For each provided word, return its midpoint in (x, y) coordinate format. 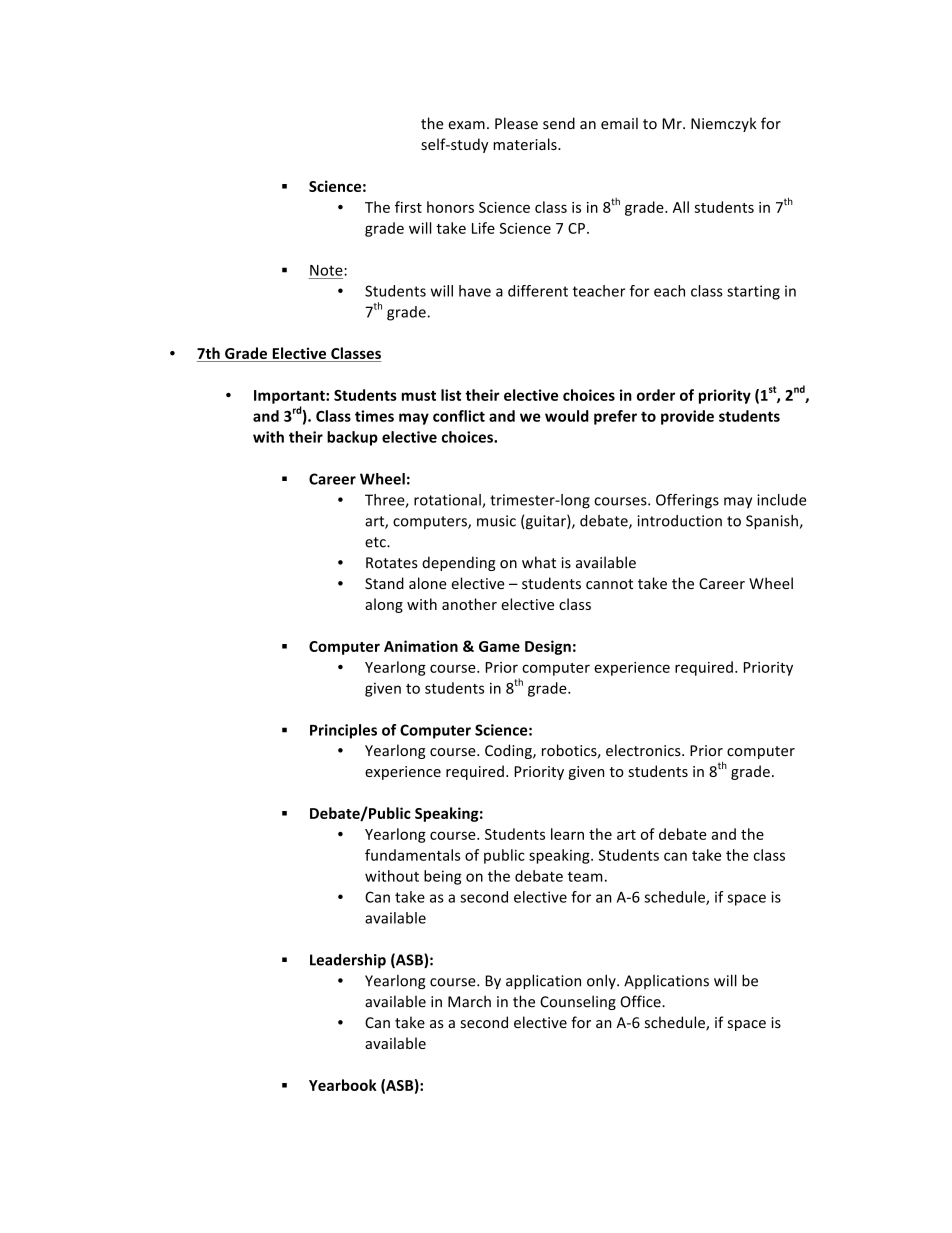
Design (548, 647)
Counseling (578, 1002)
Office (641, 1001)
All (681, 207)
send (559, 123)
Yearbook (343, 1085)
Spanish (772, 522)
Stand (384, 583)
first (408, 207)
